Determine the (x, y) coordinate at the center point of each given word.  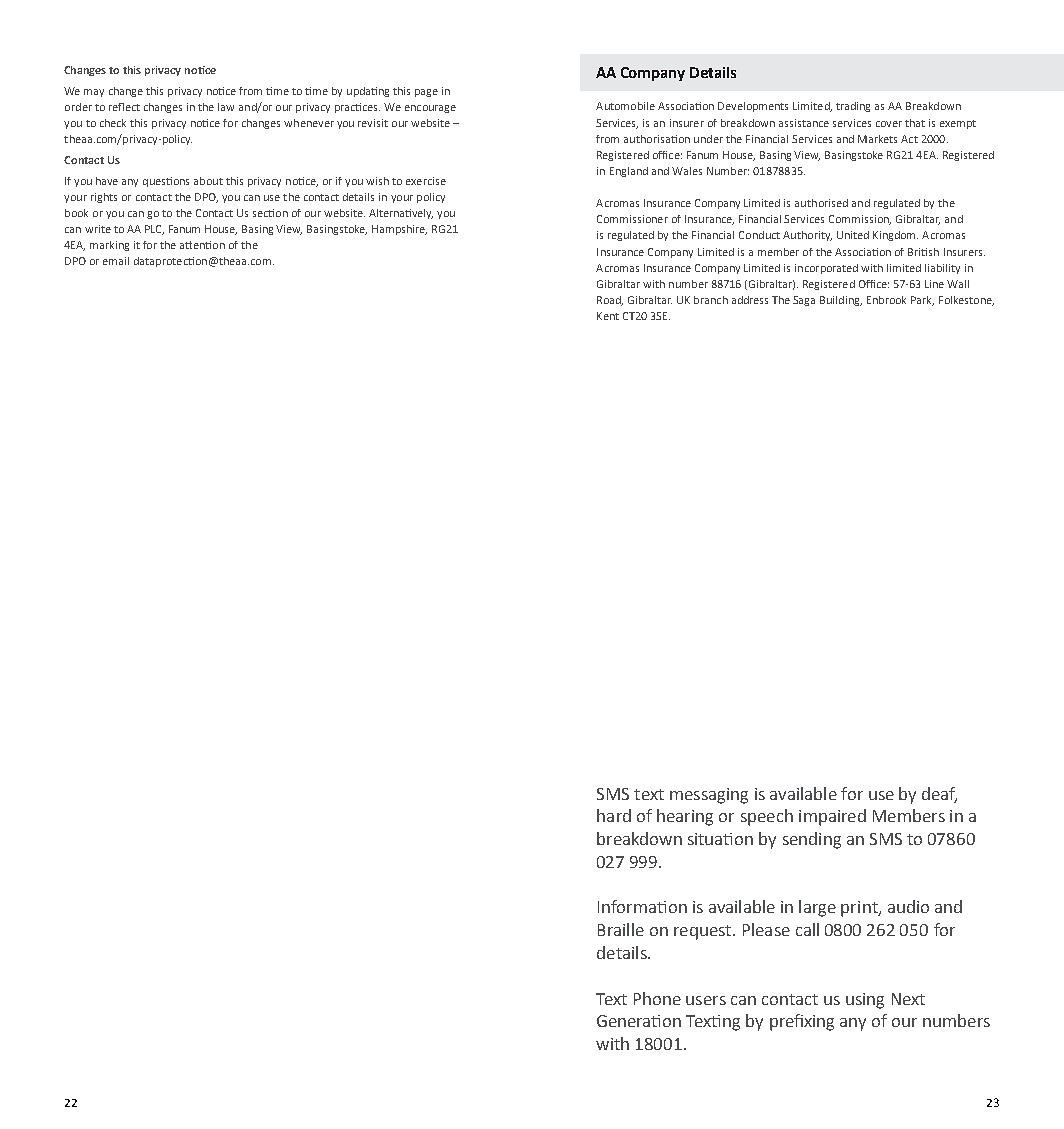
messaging (709, 796)
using (865, 1001)
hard (614, 815)
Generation (639, 1021)
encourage (430, 109)
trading (853, 107)
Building (841, 301)
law (226, 107)
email (116, 261)
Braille (621, 929)
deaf (939, 794)
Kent (608, 316)
